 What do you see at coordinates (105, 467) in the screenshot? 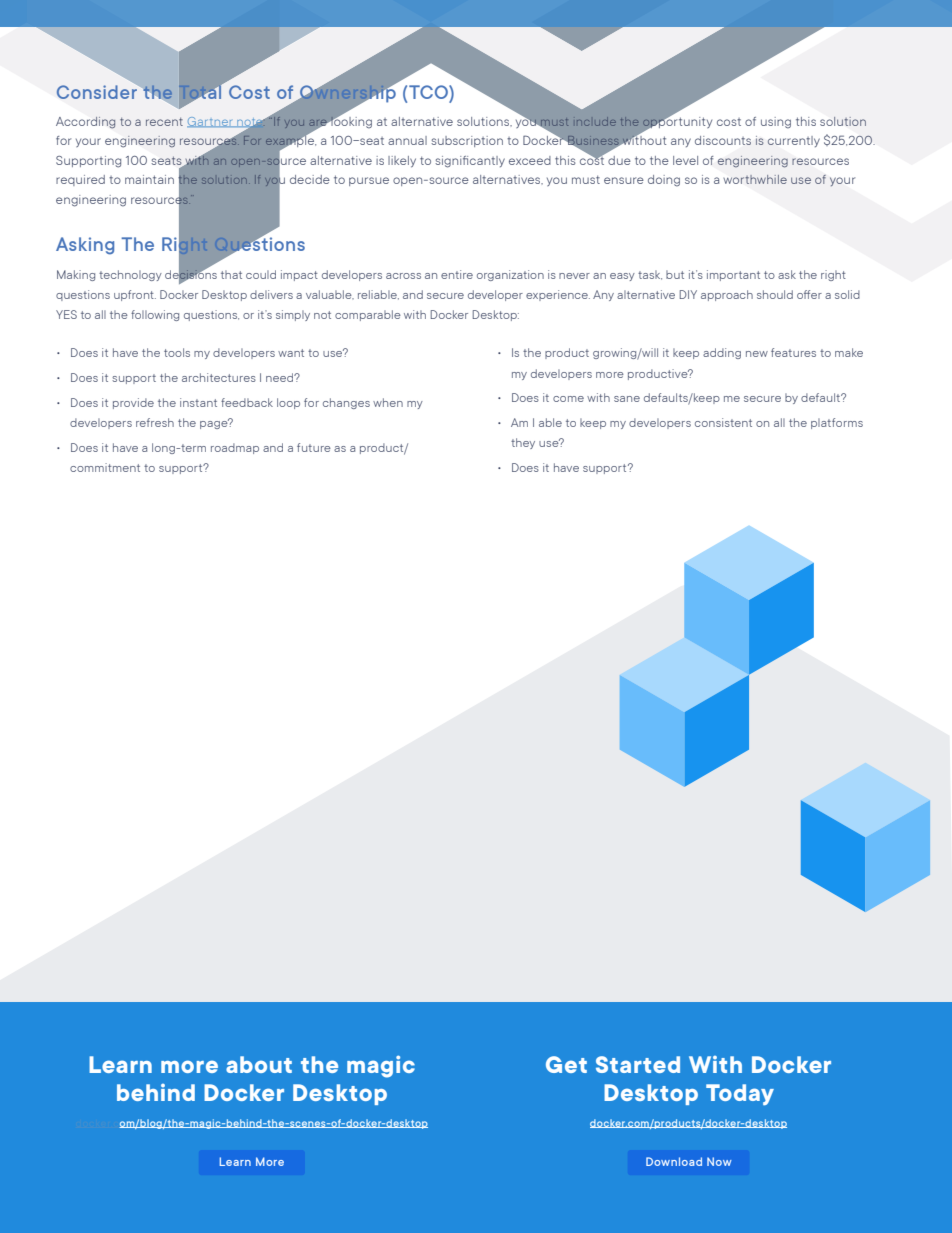
I see `commitment` at bounding box center [105, 467].
